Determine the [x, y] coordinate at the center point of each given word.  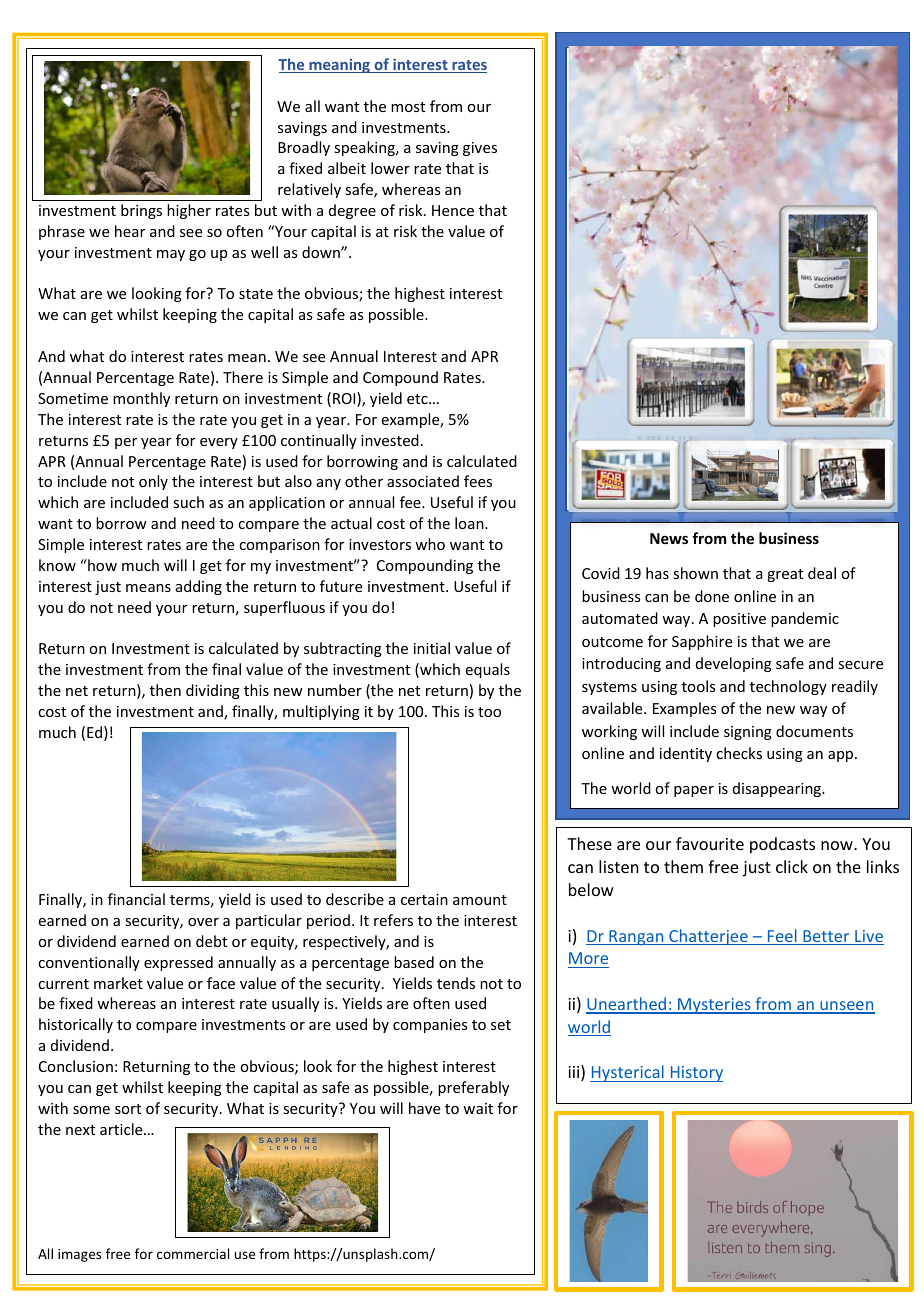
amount [480, 900]
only [153, 482]
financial [136, 899]
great [785, 575]
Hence [453, 210]
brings [141, 211]
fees [478, 481]
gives [480, 149]
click [792, 866]
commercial [193, 1253]
